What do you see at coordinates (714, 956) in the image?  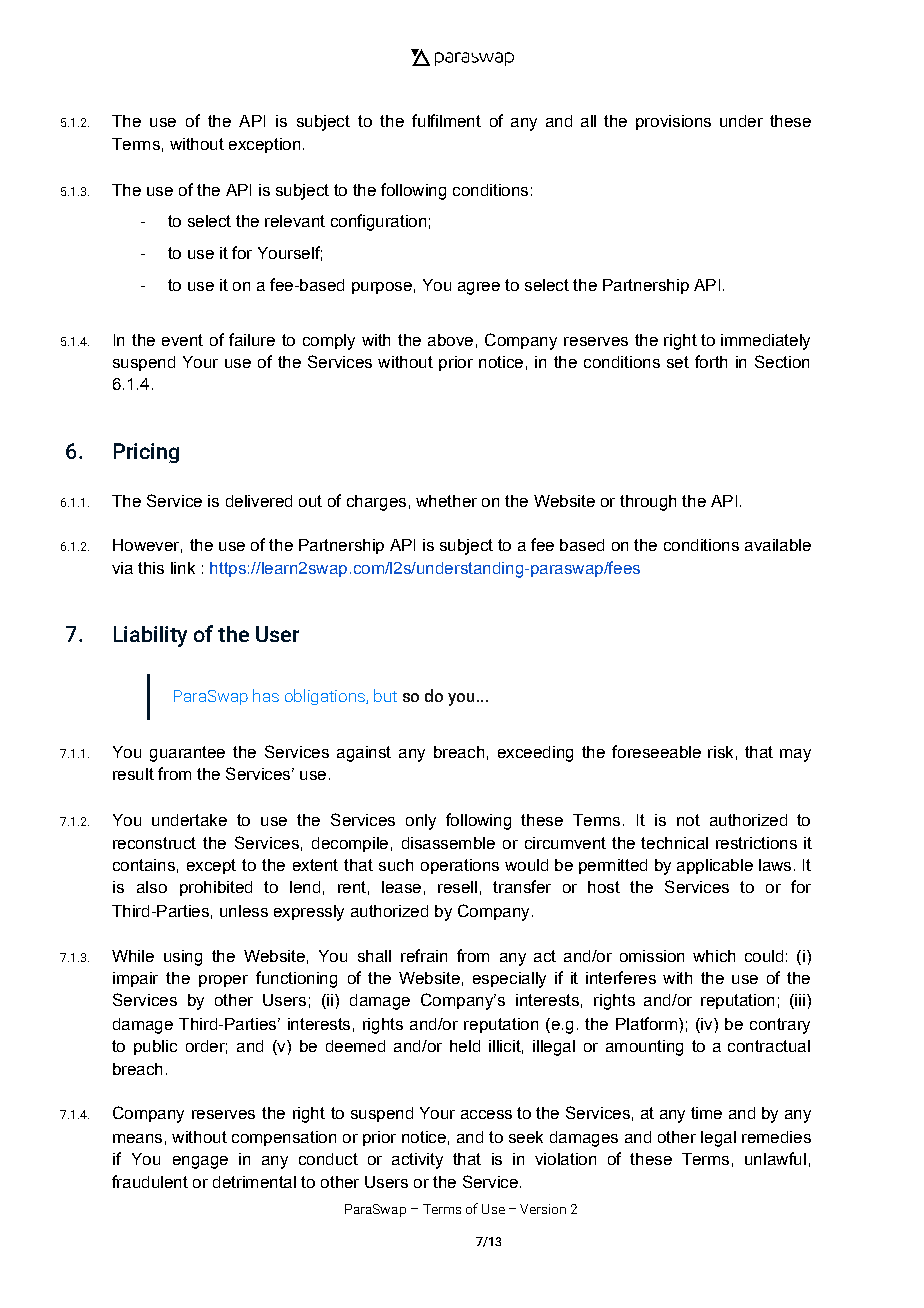 I see `which` at bounding box center [714, 956].
